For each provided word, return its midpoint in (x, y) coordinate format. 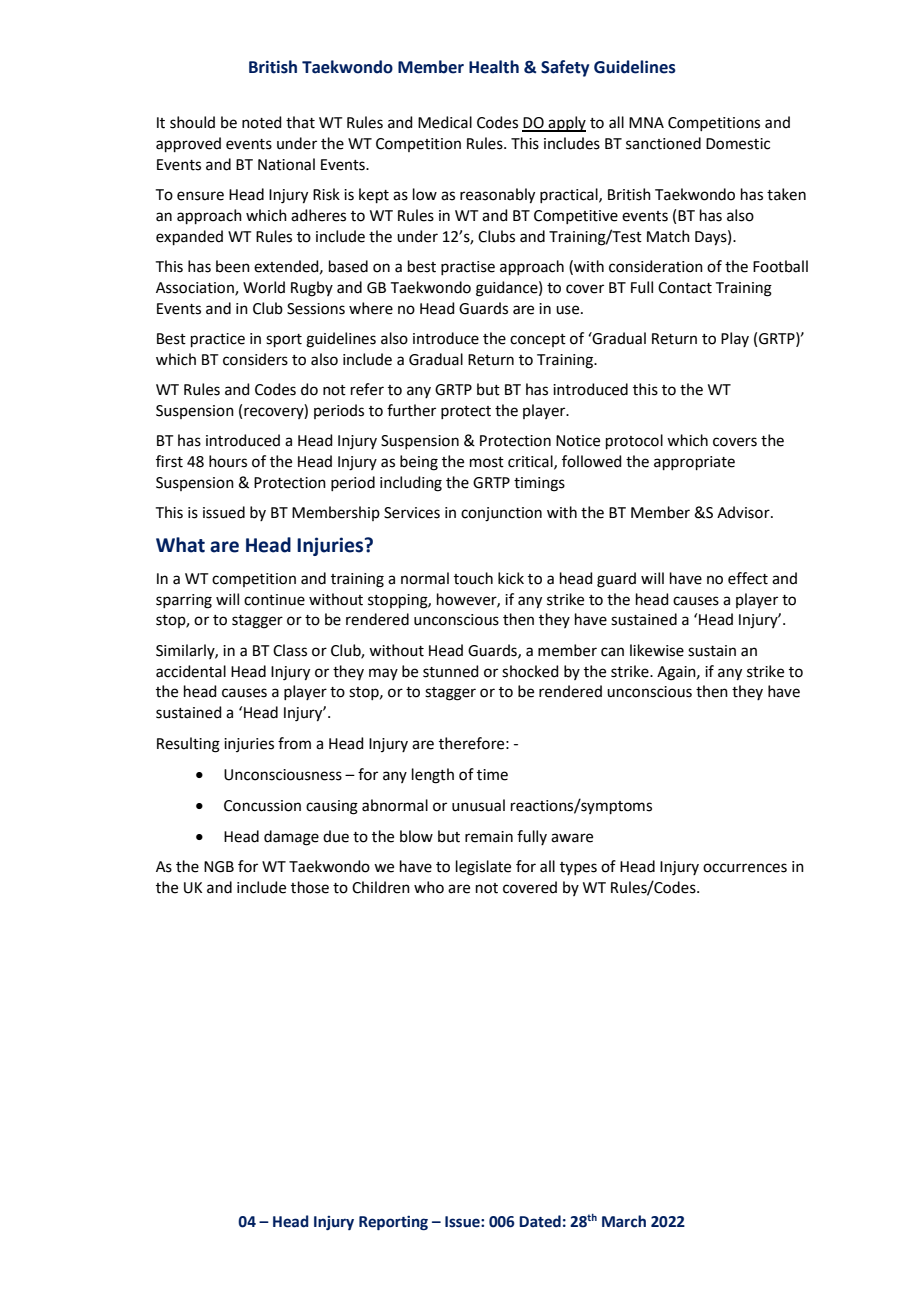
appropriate (694, 463)
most (487, 462)
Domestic (738, 144)
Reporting (393, 1223)
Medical (445, 122)
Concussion (262, 806)
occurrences (745, 868)
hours (228, 461)
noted (262, 122)
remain (489, 837)
